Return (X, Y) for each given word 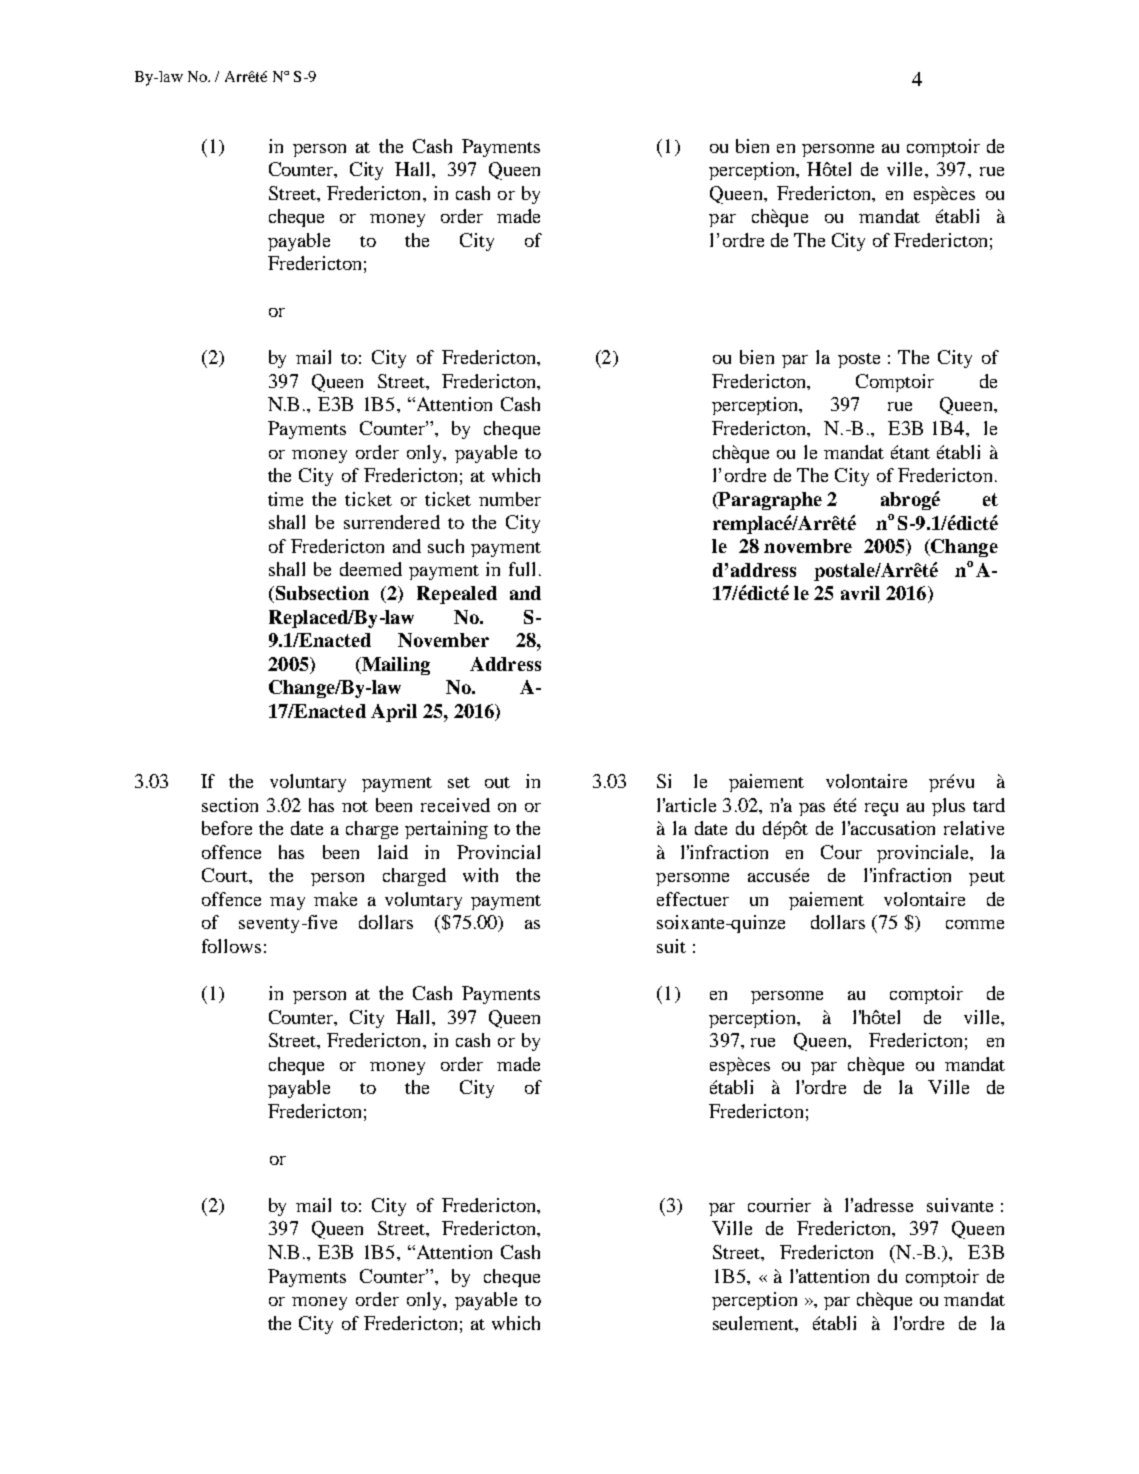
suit (671, 946)
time (285, 499)
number (510, 499)
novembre (808, 546)
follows (231, 946)
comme (975, 924)
